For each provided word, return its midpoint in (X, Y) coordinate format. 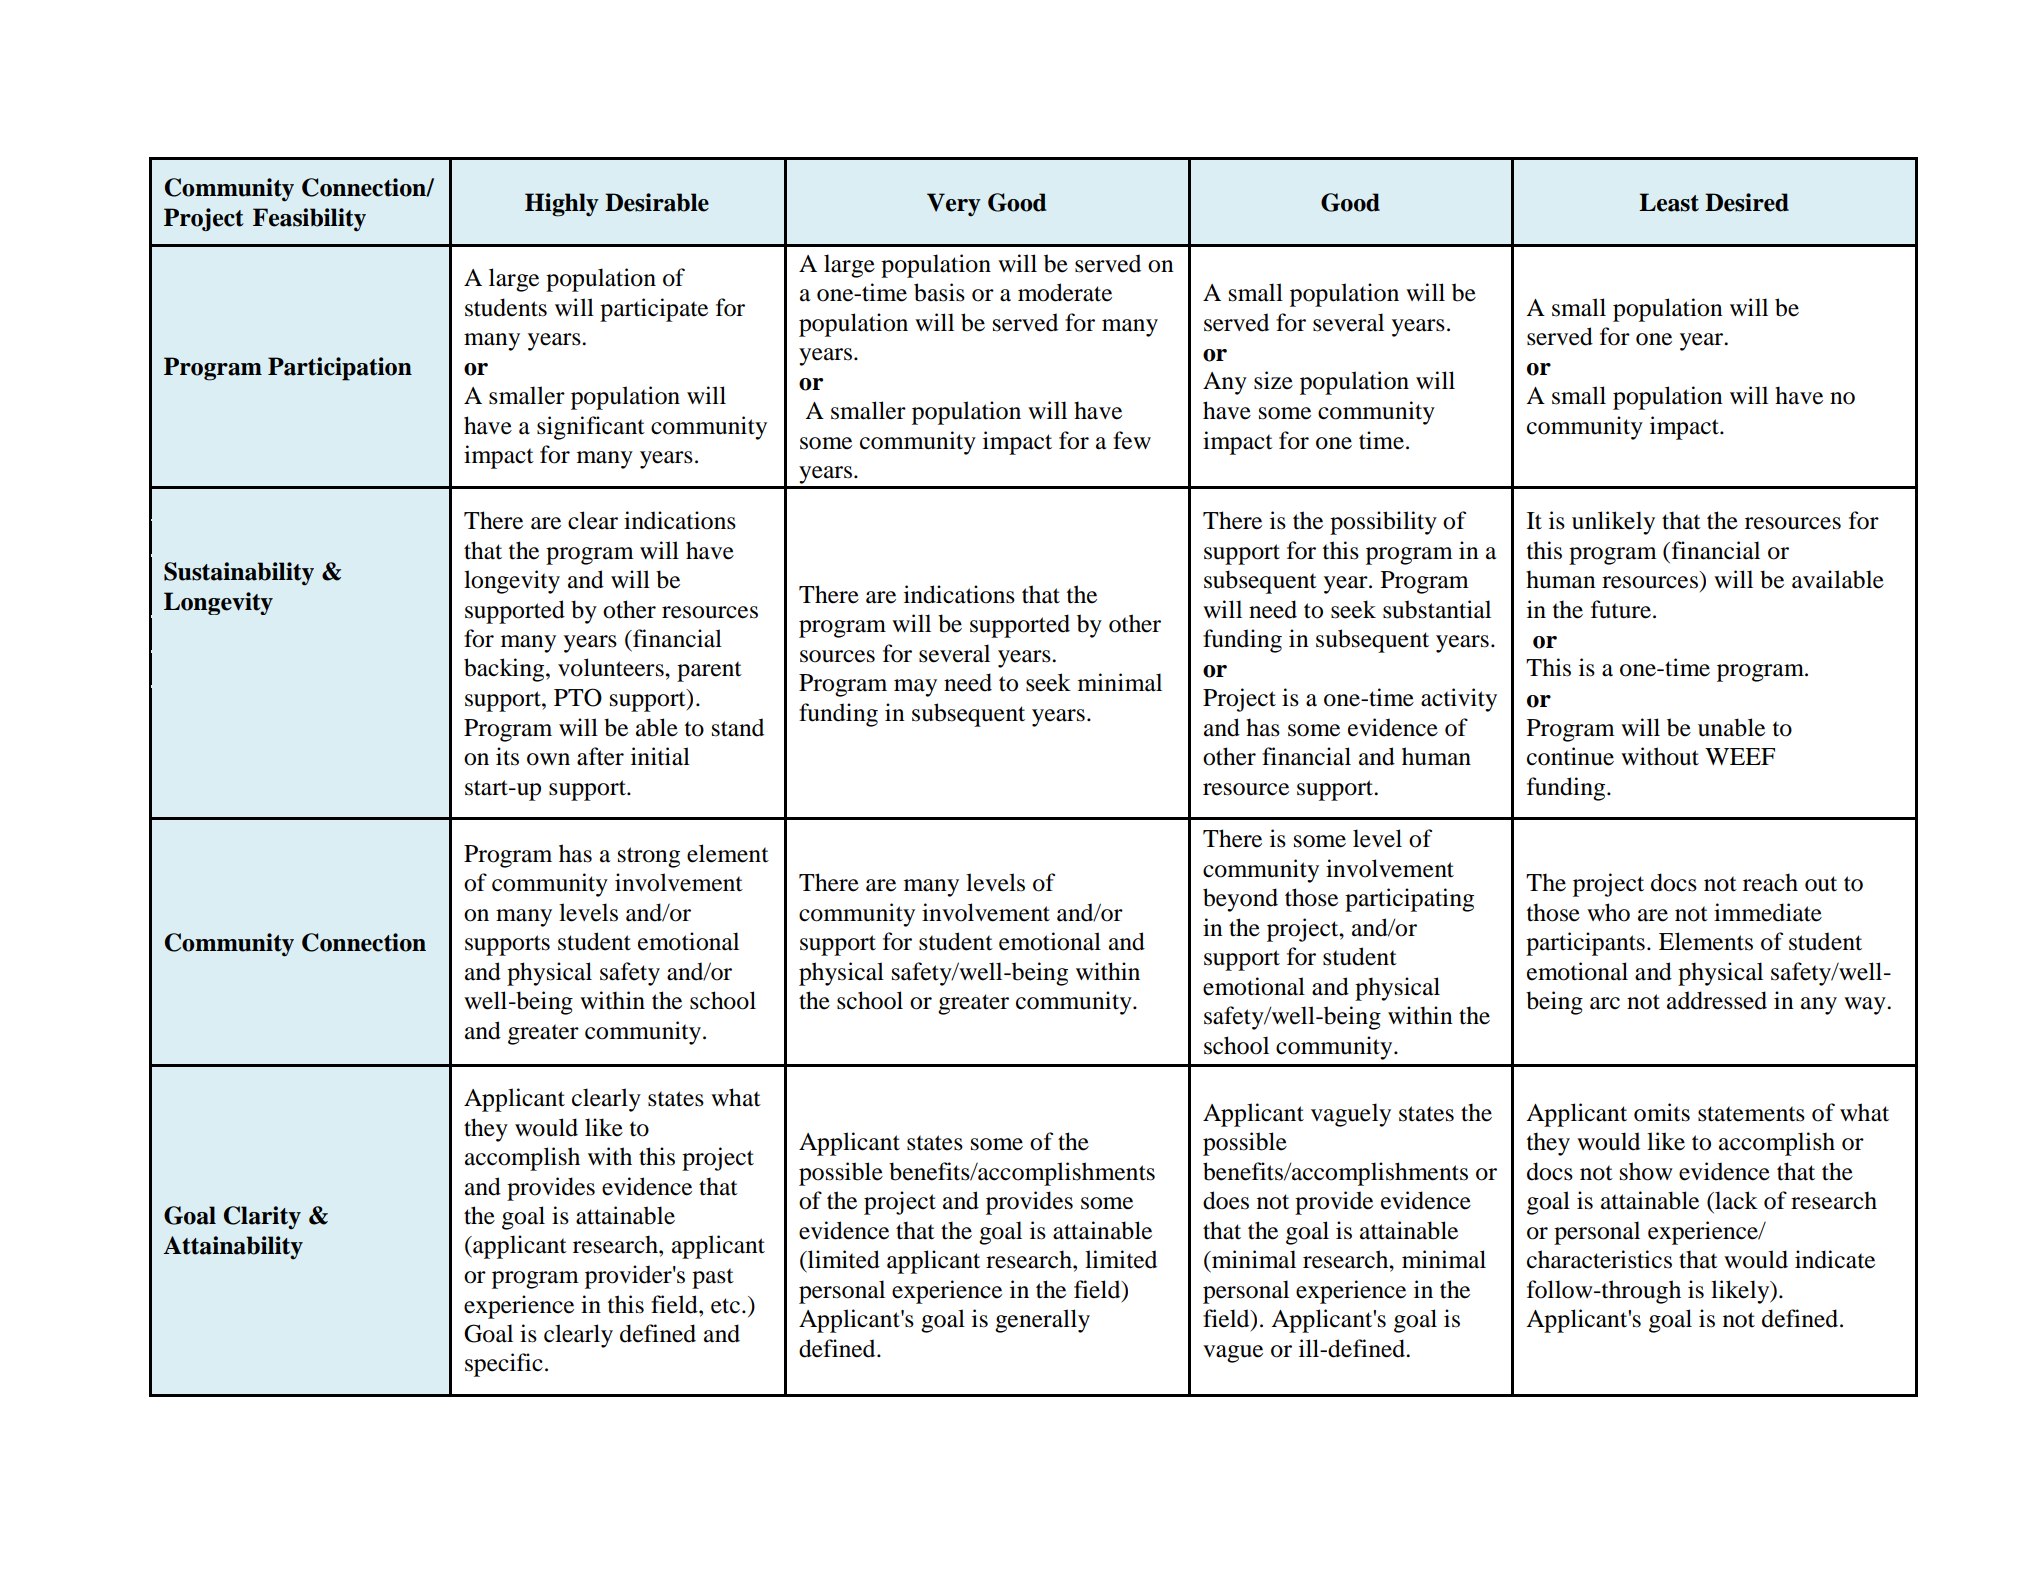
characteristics (1599, 1259)
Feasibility (309, 220)
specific (504, 1365)
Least (1669, 202)
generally (1042, 1321)
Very (954, 205)
